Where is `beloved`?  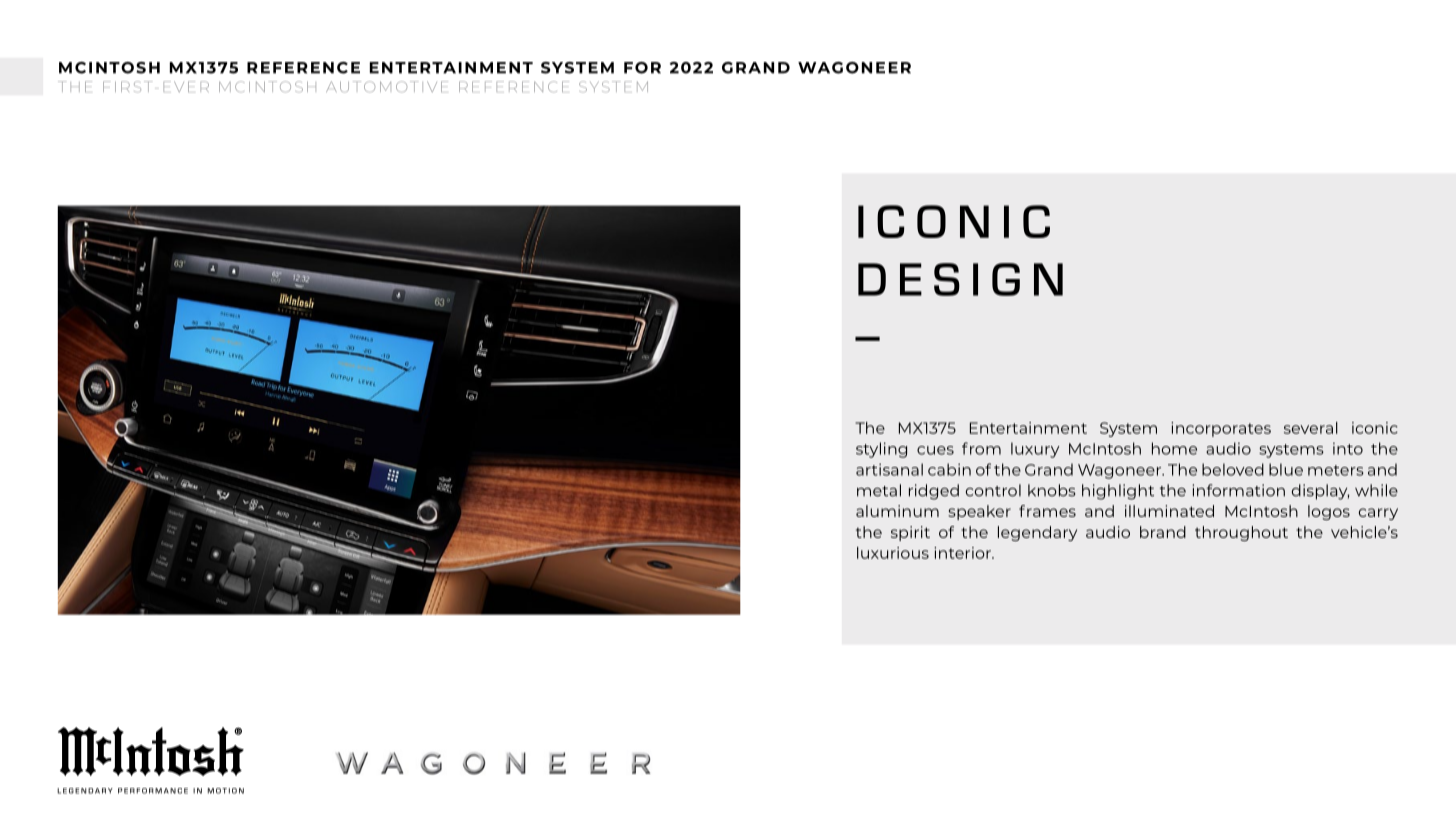 beloved is located at coordinates (1233, 469).
